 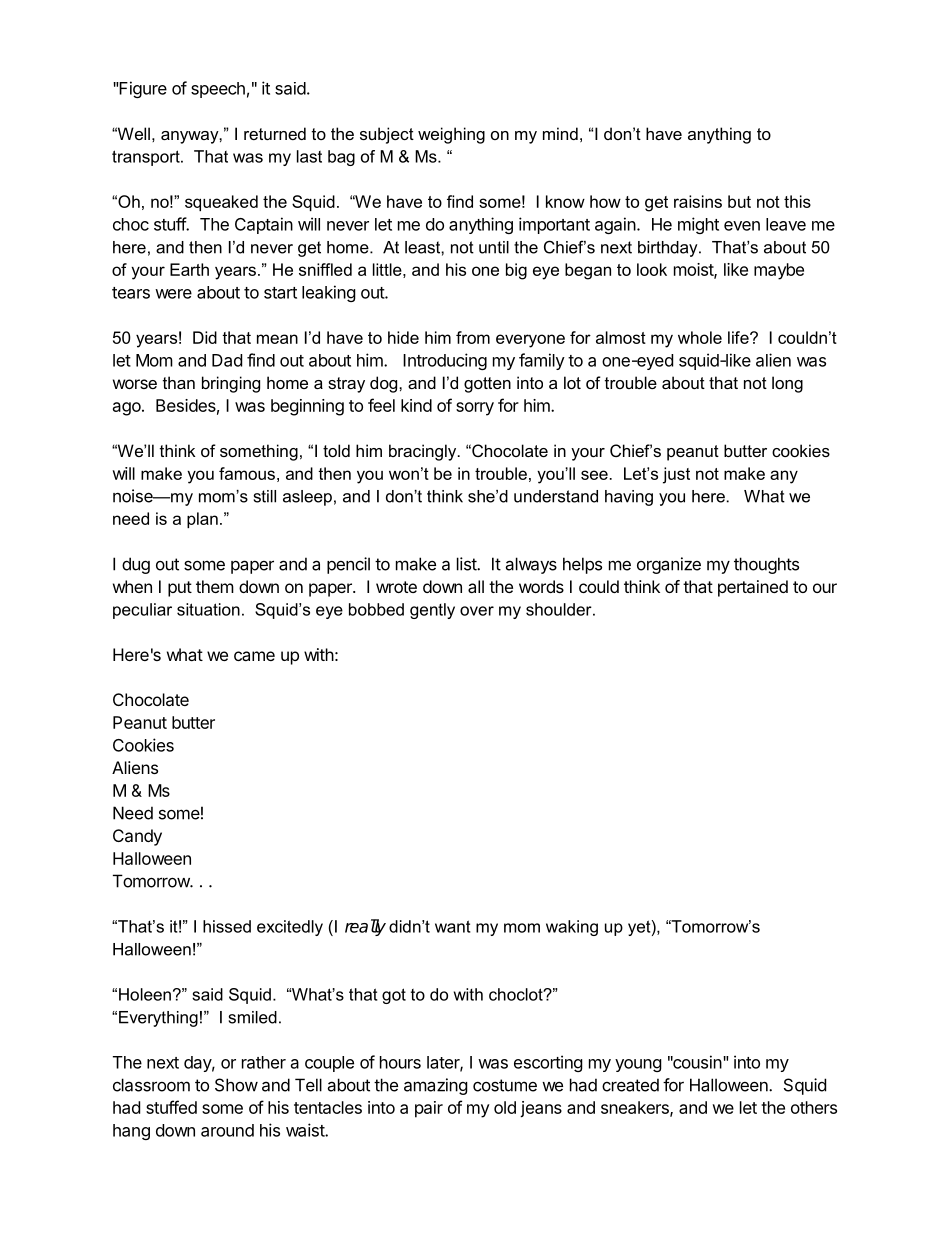 What do you see at coordinates (676, 475) in the screenshot?
I see `just` at bounding box center [676, 475].
